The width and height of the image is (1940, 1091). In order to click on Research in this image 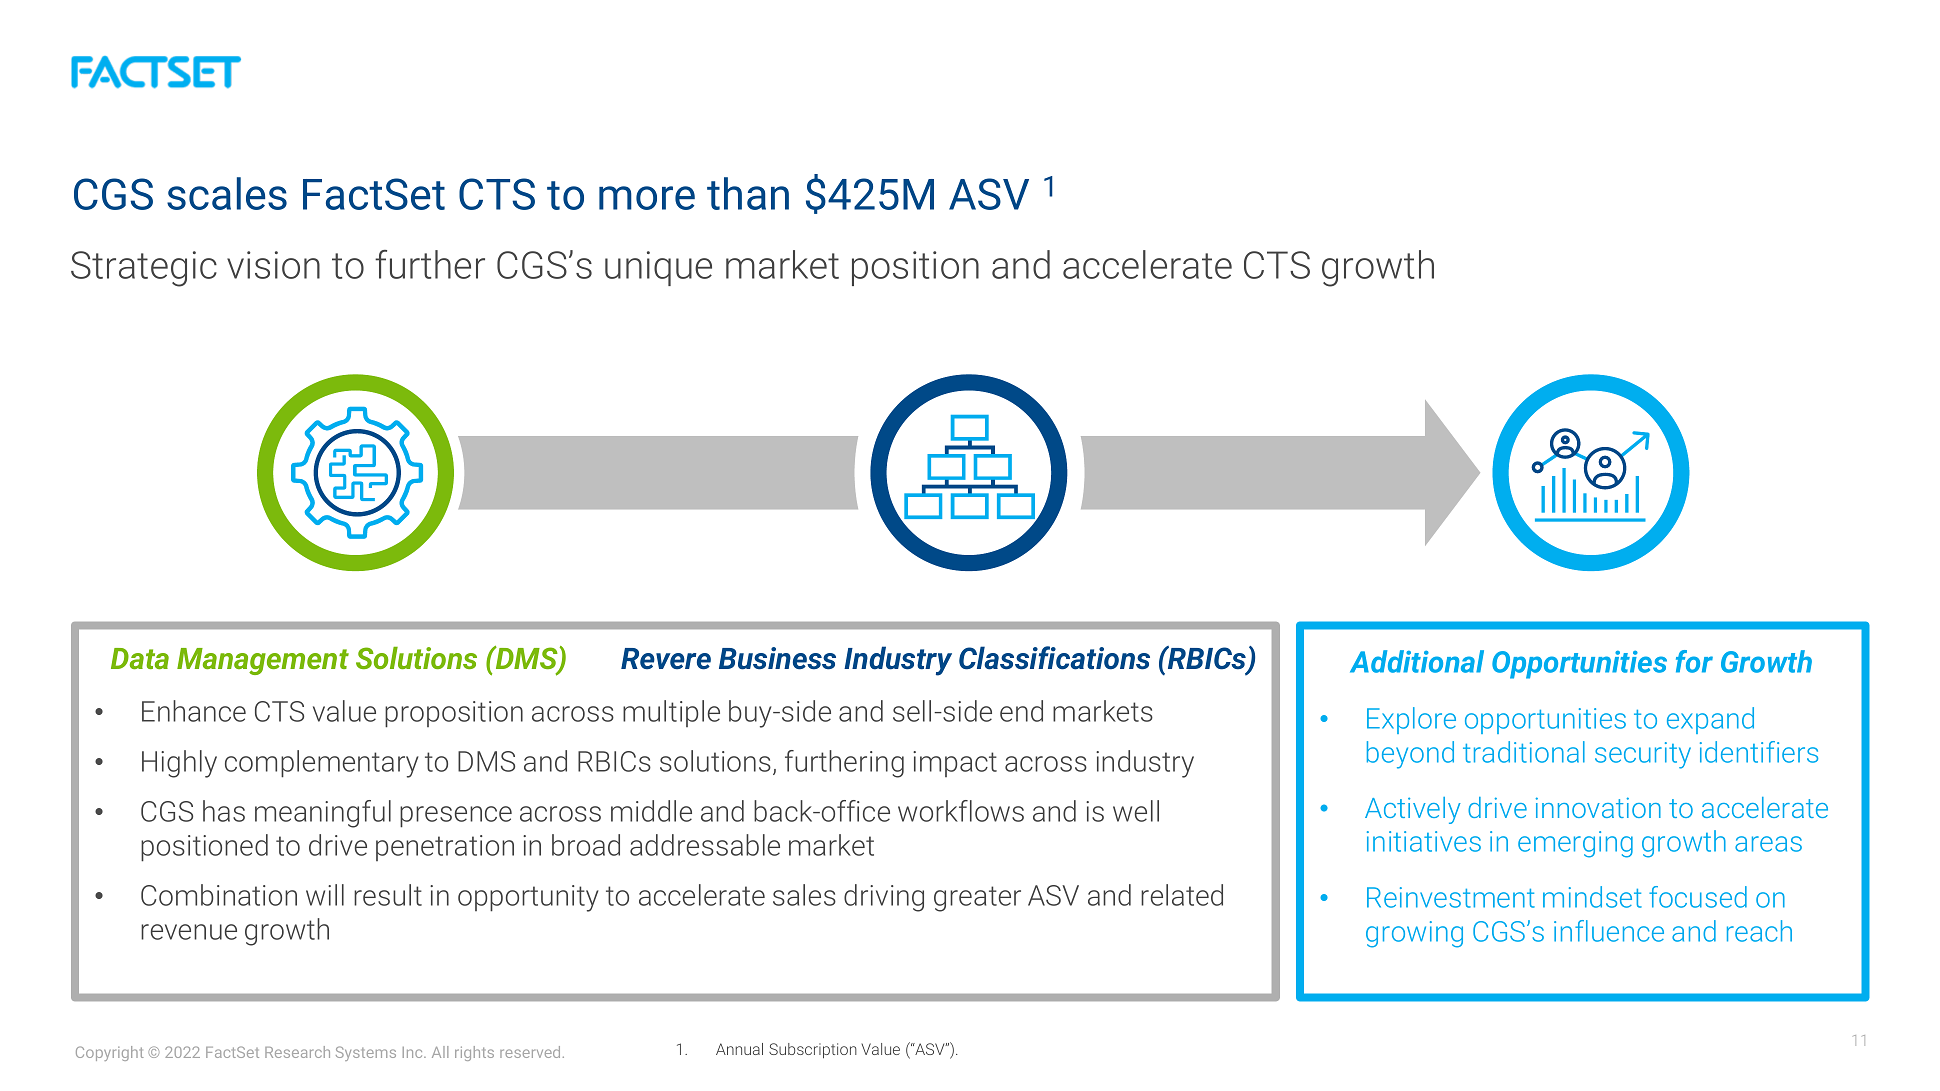, I will do `click(297, 1052)`.
